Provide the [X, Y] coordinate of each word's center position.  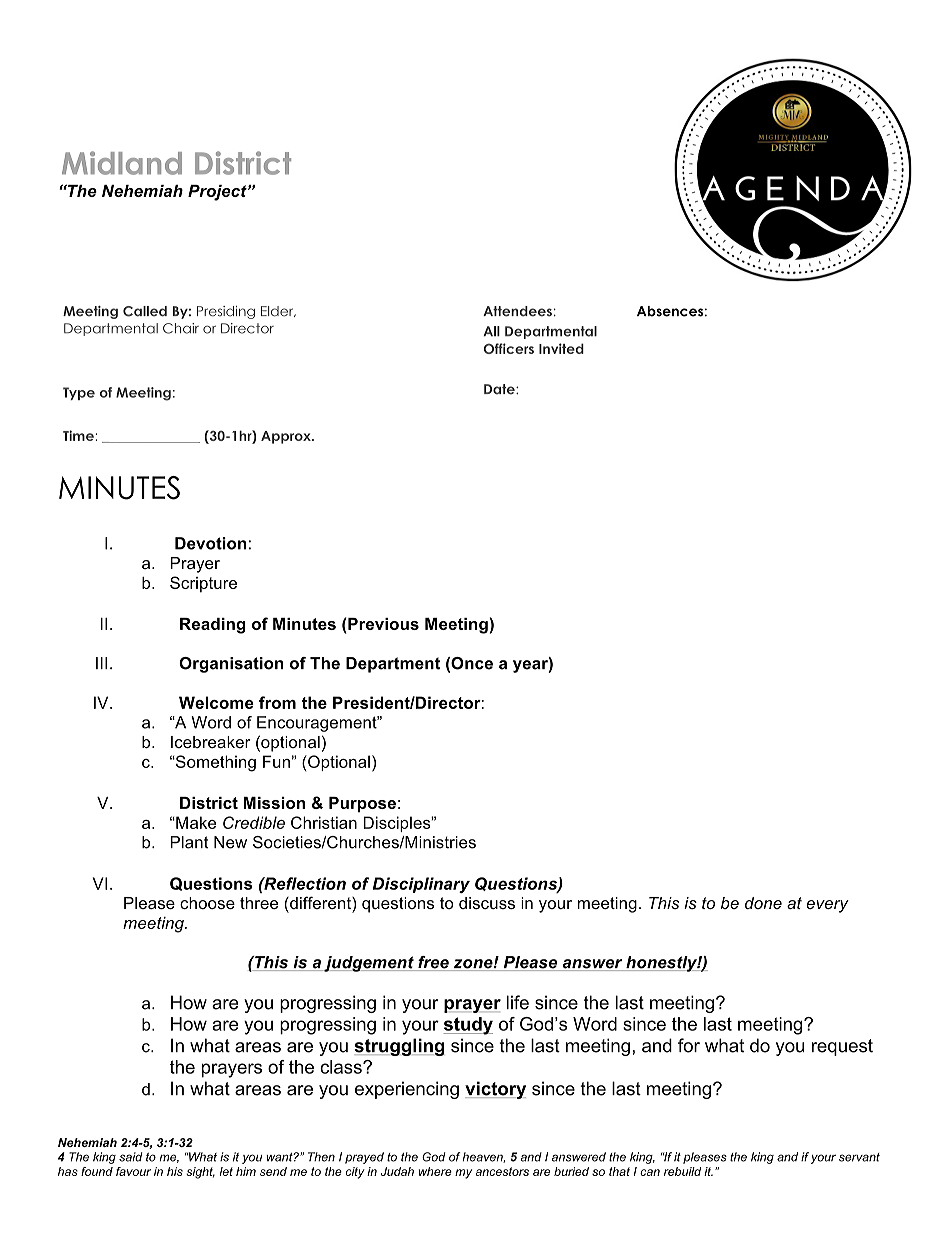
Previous [383, 624]
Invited [561, 348]
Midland [122, 163]
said [130, 1157]
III [101, 663]
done [763, 903]
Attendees [517, 311]
